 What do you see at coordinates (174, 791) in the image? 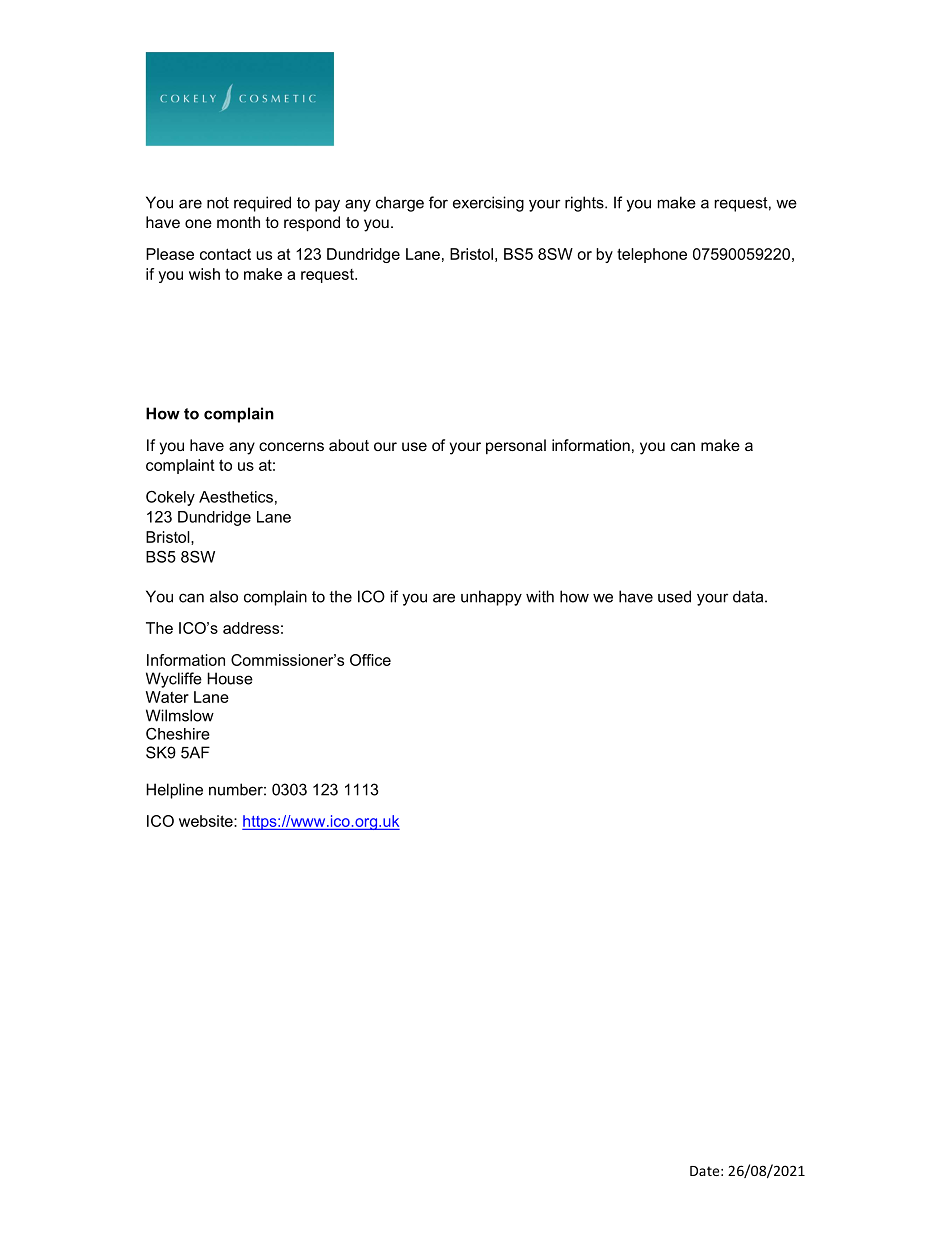
I see `Helpline` at bounding box center [174, 791].
